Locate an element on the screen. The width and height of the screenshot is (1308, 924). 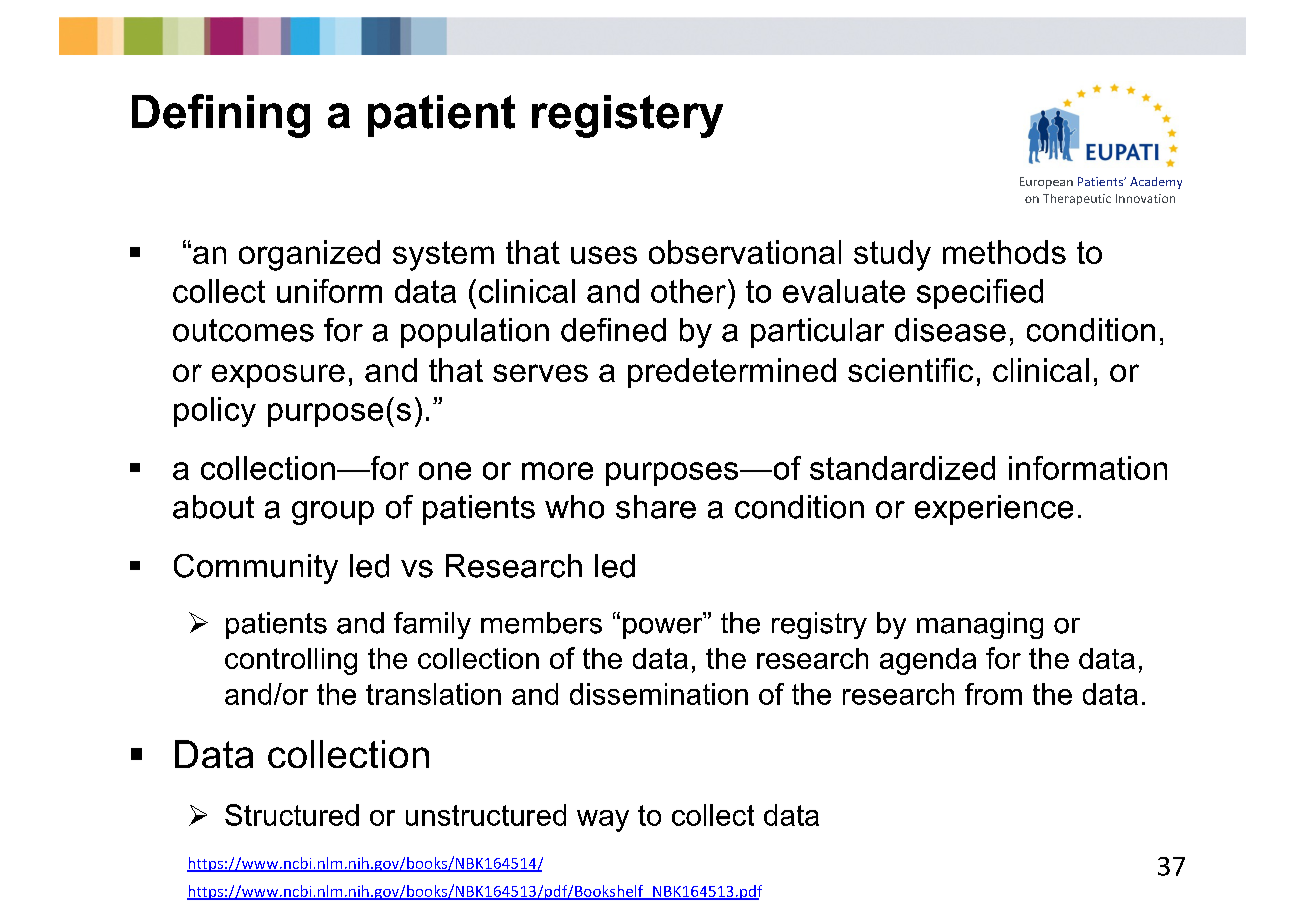
observational is located at coordinates (745, 252).
